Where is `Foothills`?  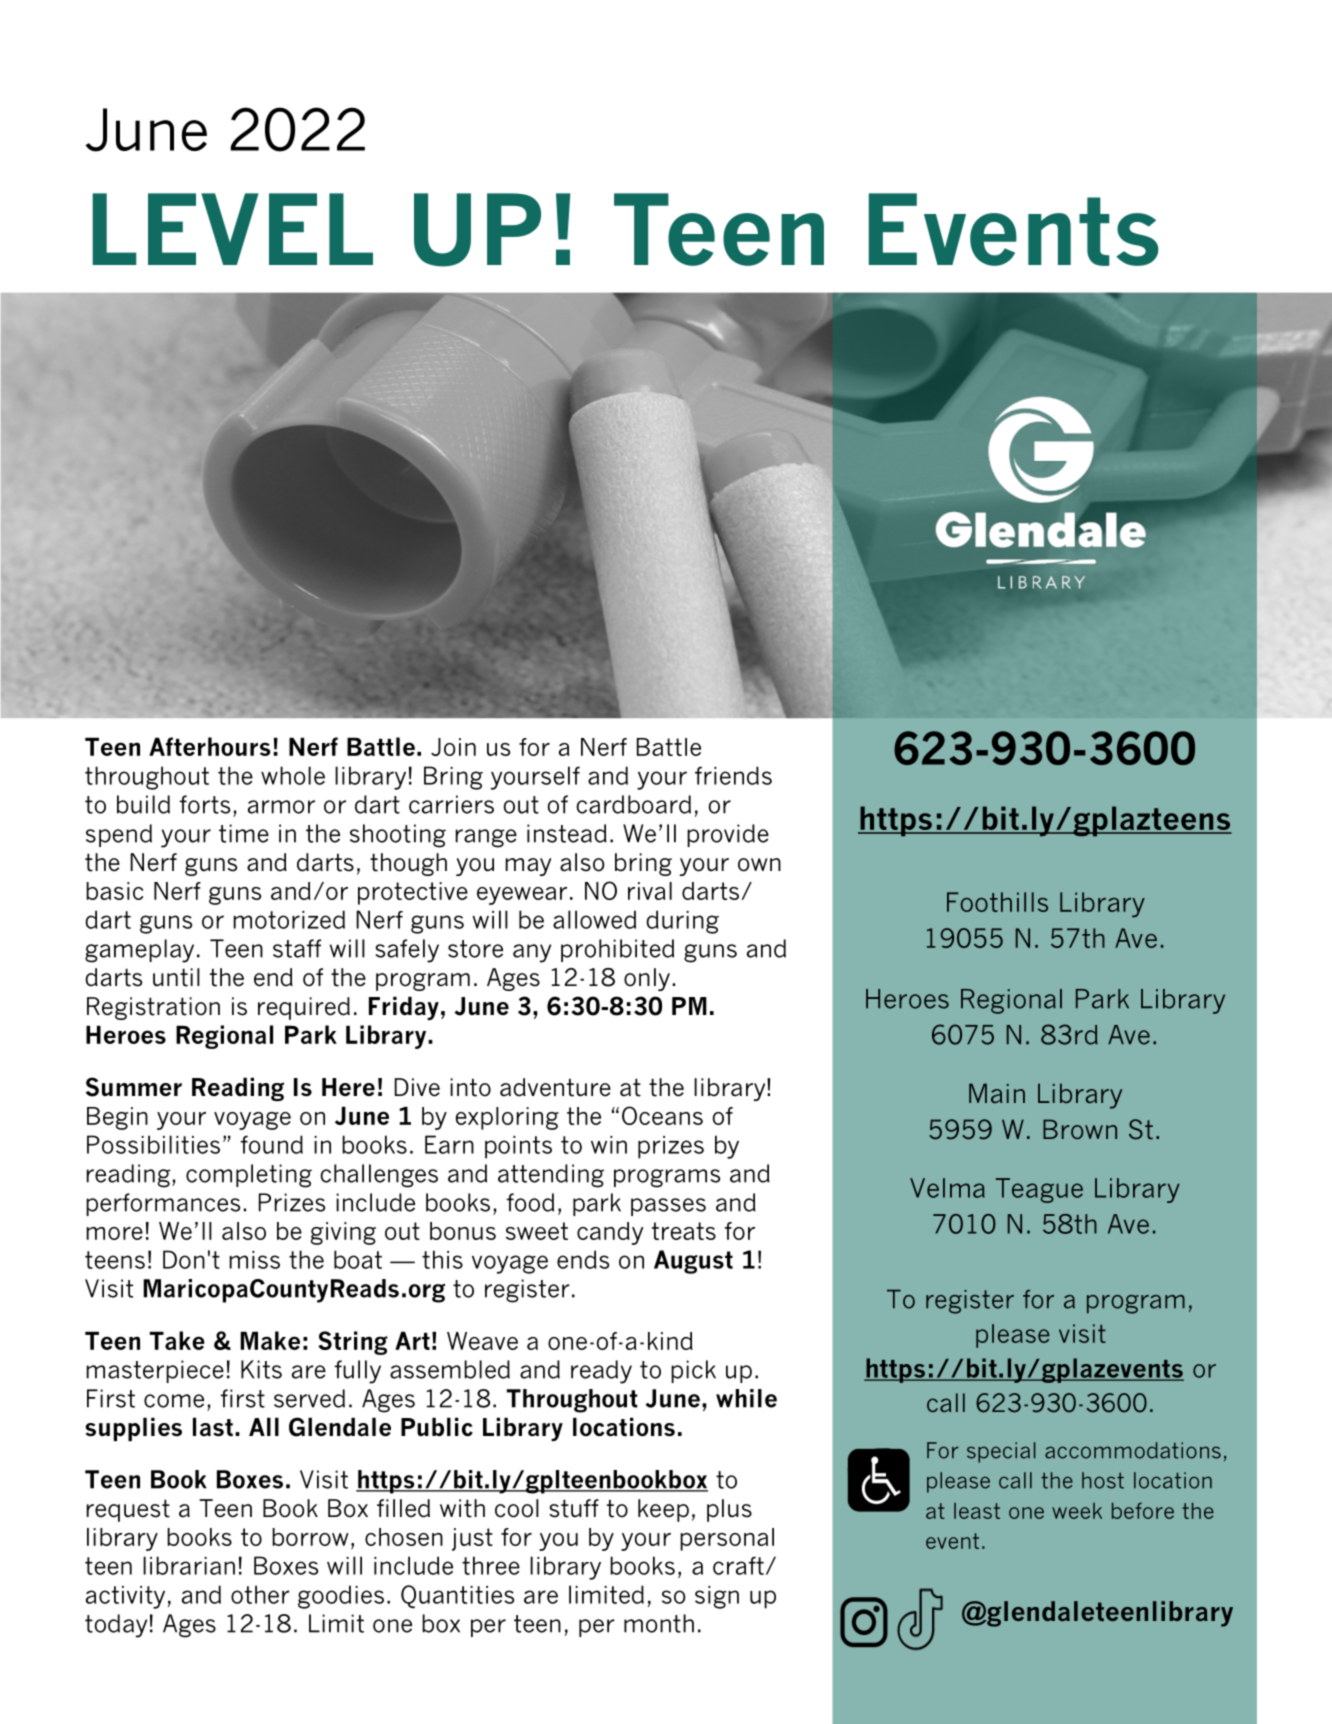
Foothills is located at coordinates (997, 902).
